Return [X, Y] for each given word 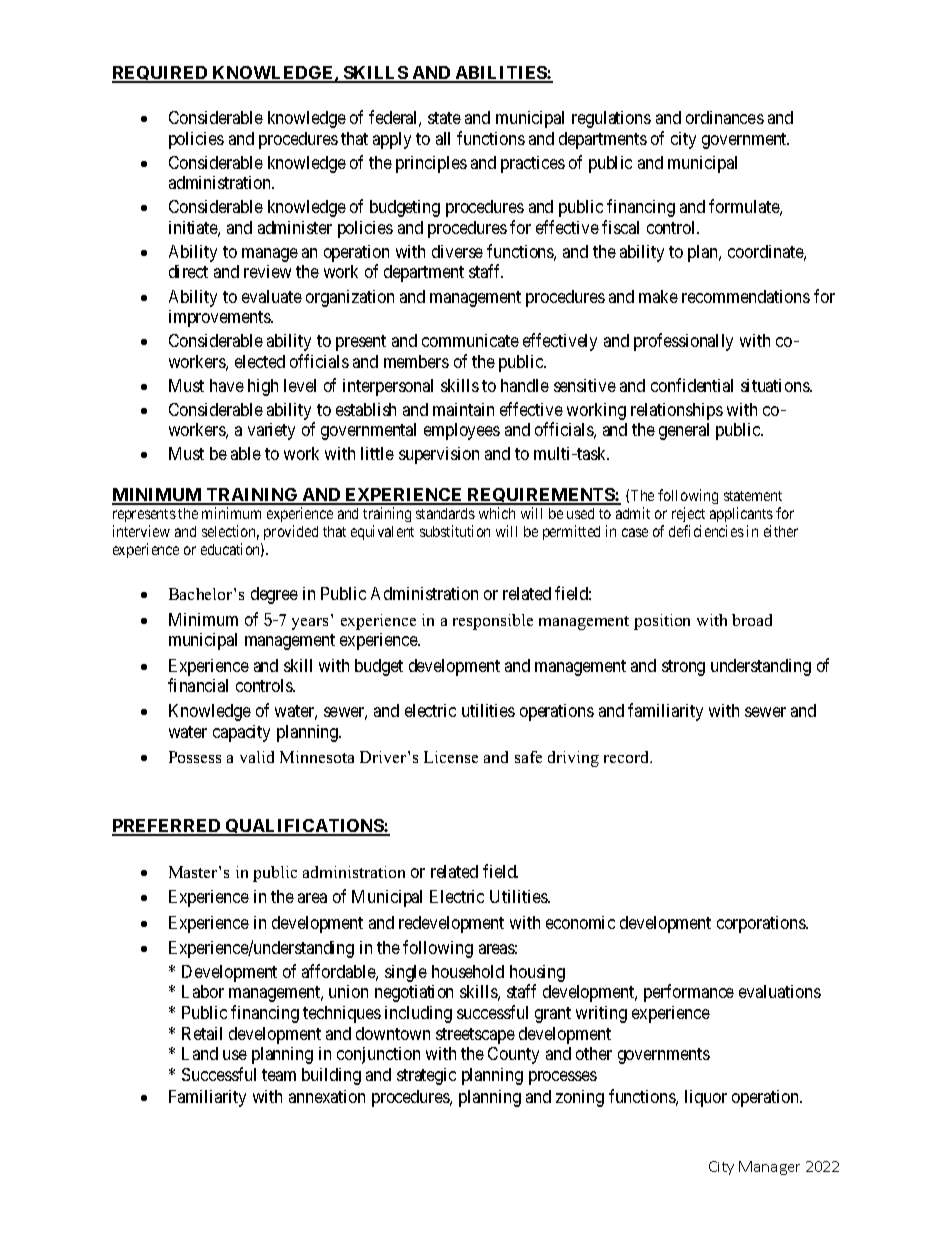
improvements [220, 318]
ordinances [725, 117]
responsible [493, 622]
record [628, 757]
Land [200, 1053]
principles [431, 164]
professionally [683, 342]
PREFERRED [167, 827]
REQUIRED [161, 74]
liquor [706, 1098]
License [451, 757]
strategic [426, 1076]
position [662, 622]
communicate [470, 340]
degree [274, 595]
